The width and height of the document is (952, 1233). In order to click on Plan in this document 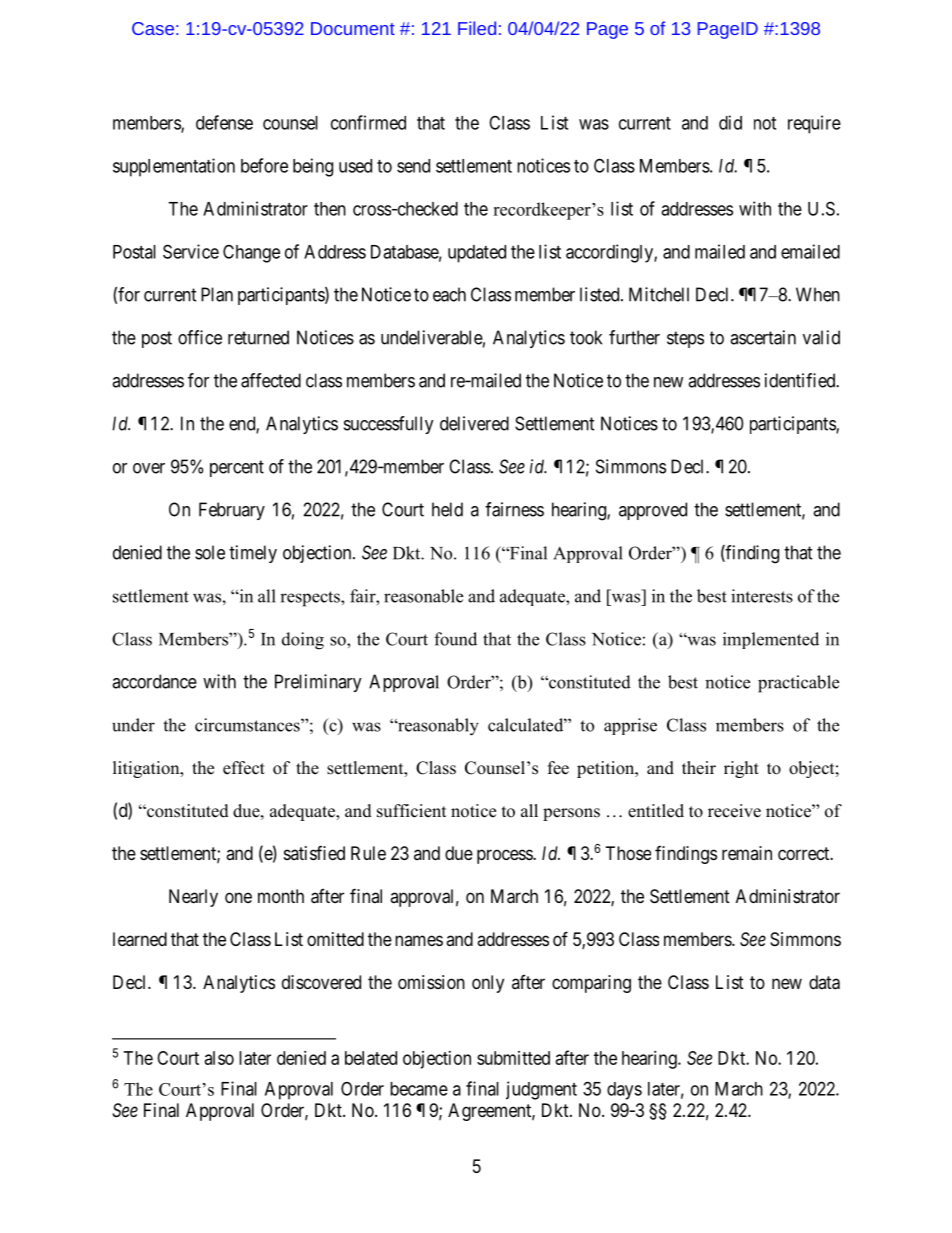, I will do `click(217, 294)`.
